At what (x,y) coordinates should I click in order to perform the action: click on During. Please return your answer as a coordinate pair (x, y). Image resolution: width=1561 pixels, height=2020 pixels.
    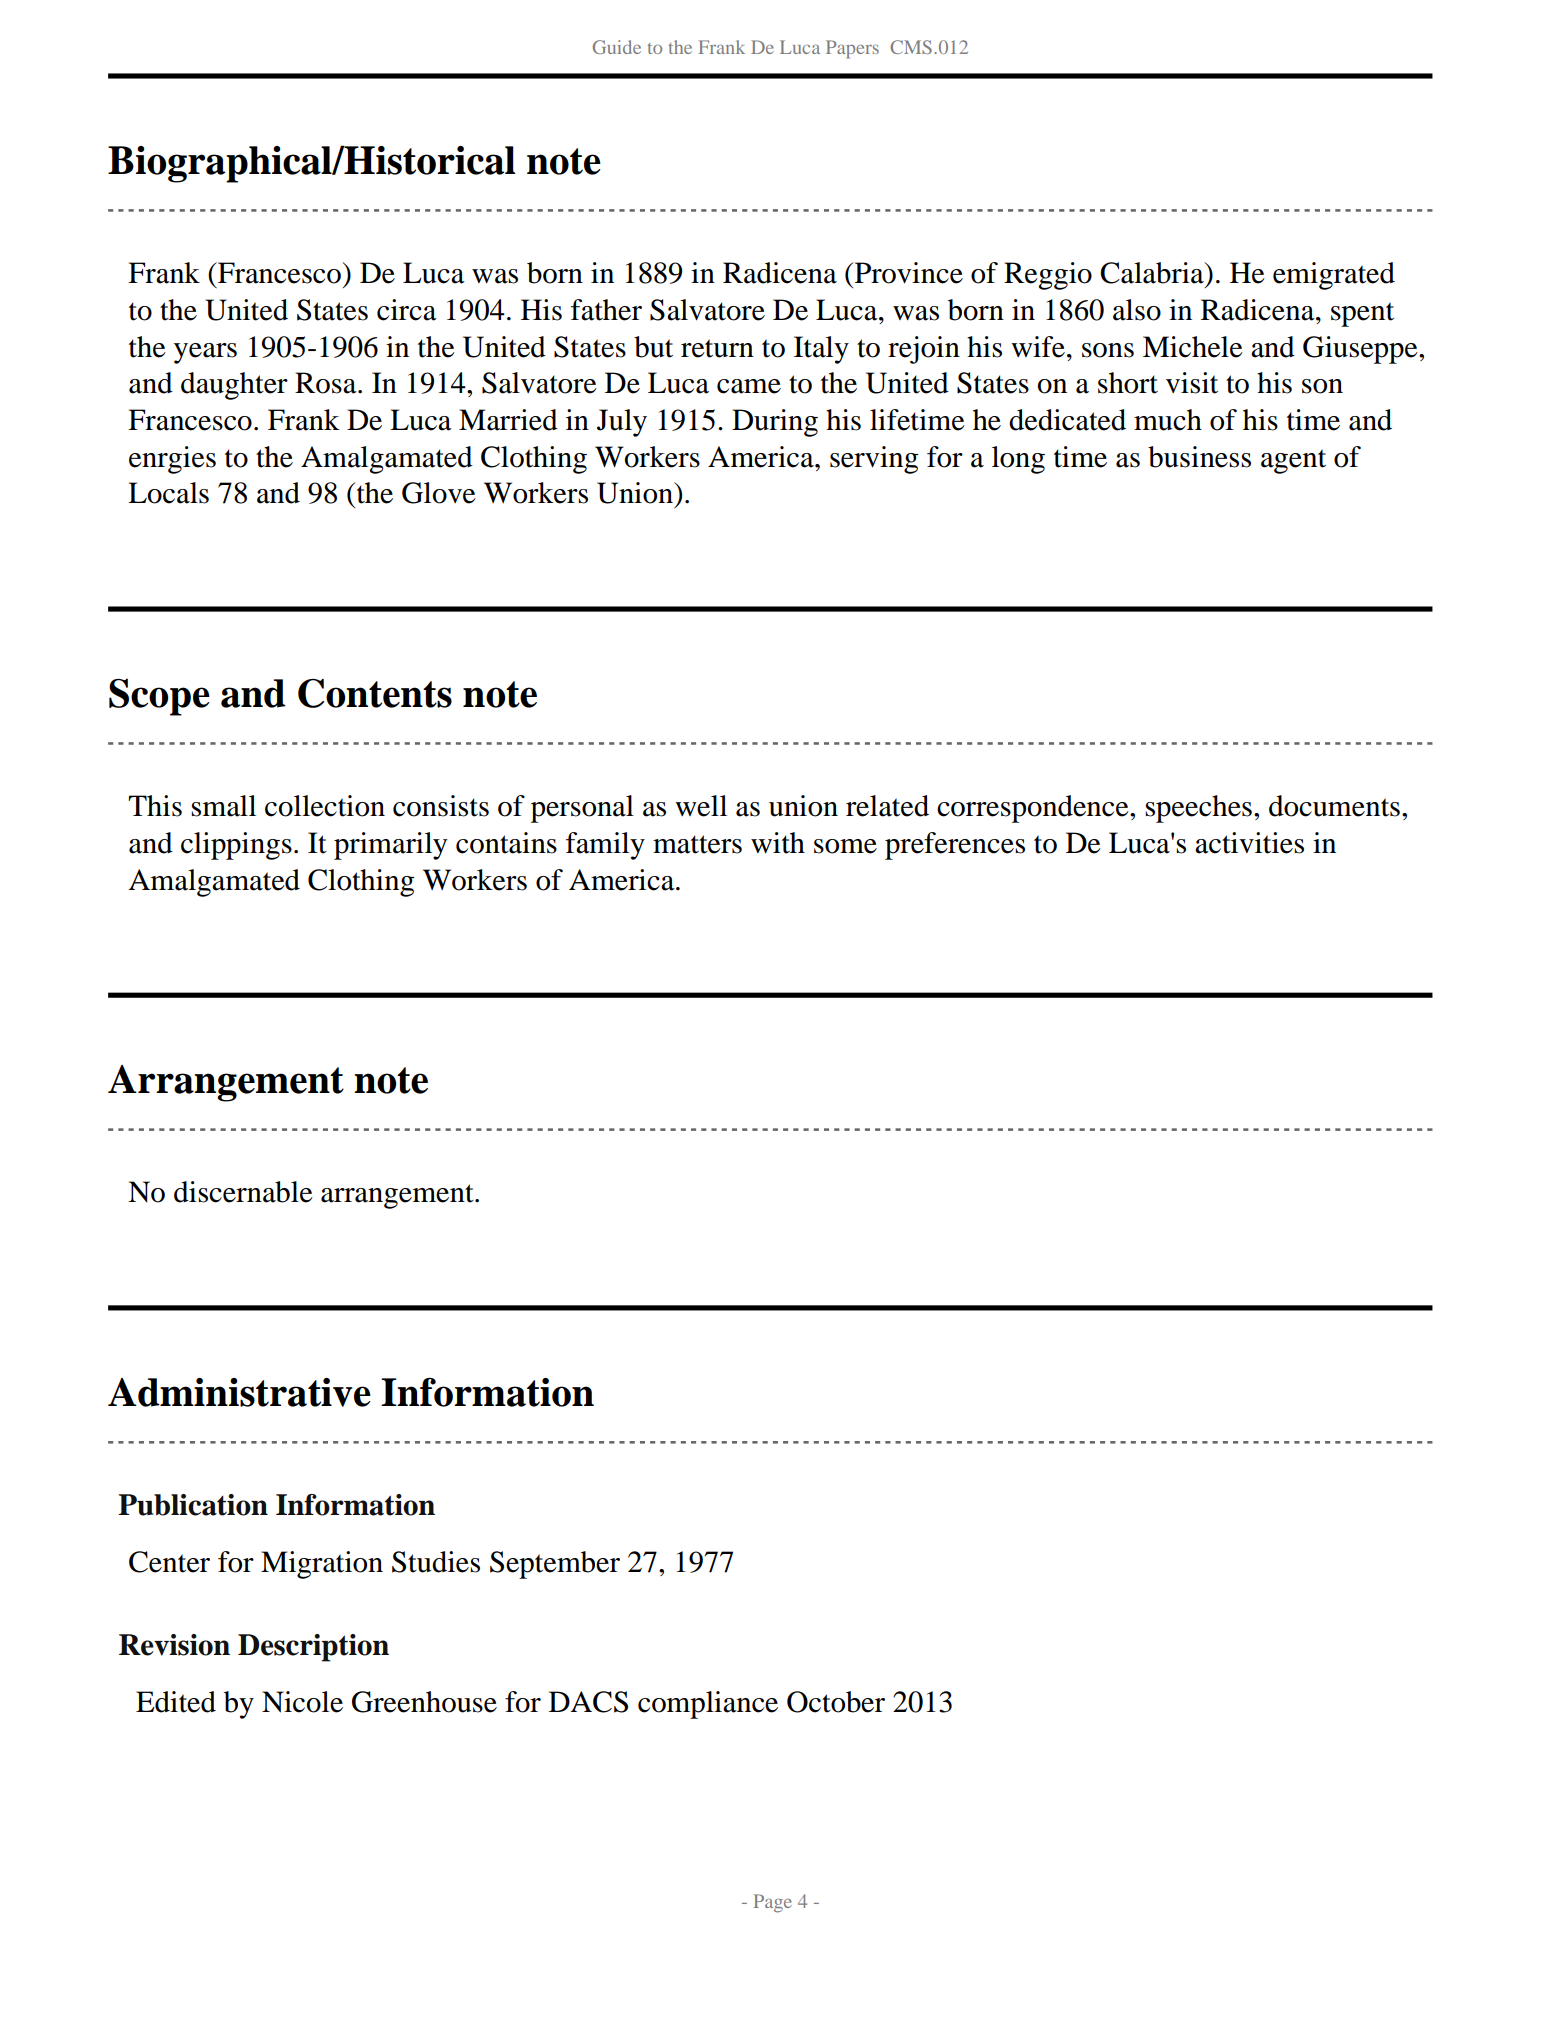
    Looking at the image, I should click on (775, 423).
